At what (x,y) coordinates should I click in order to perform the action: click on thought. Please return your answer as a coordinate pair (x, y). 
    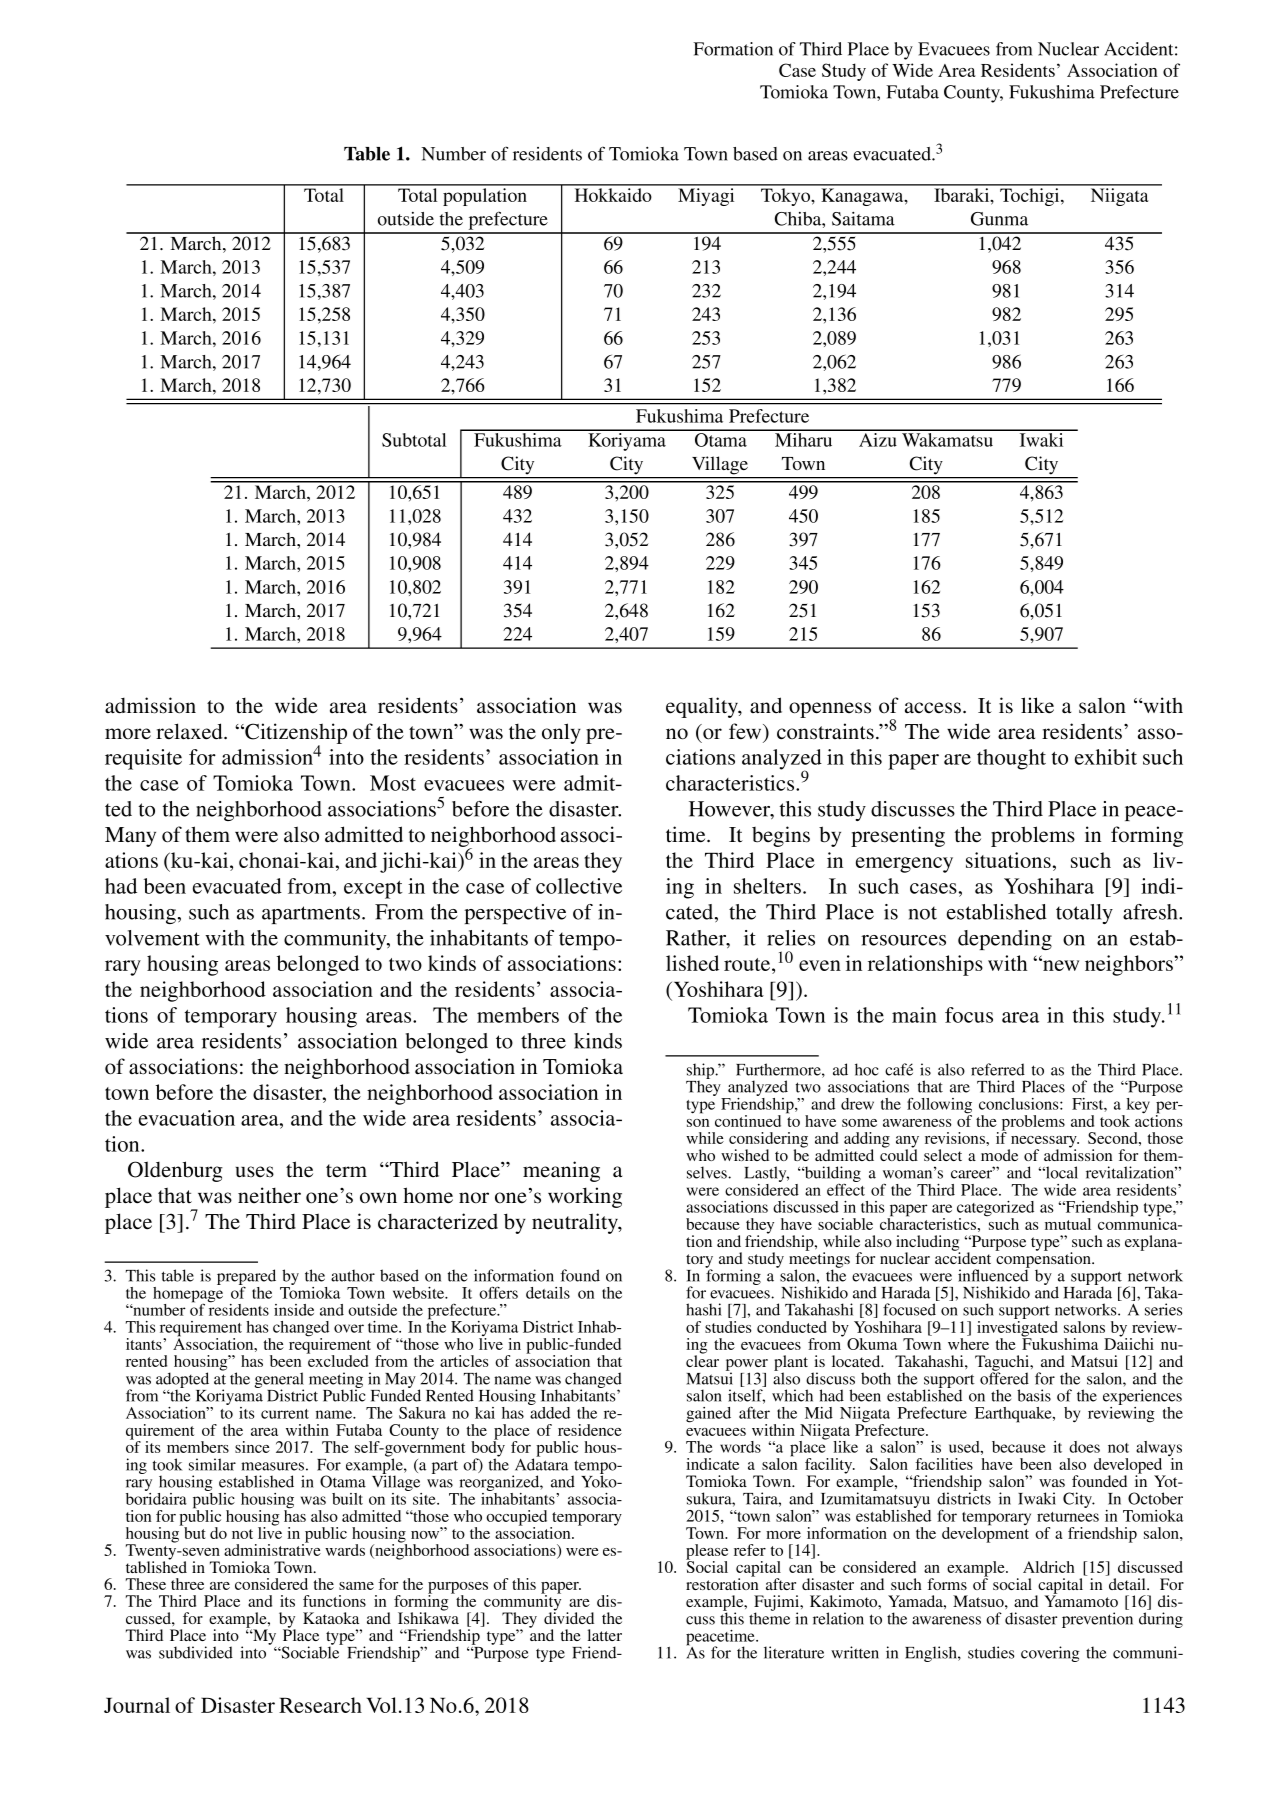
    Looking at the image, I should click on (1011, 759).
